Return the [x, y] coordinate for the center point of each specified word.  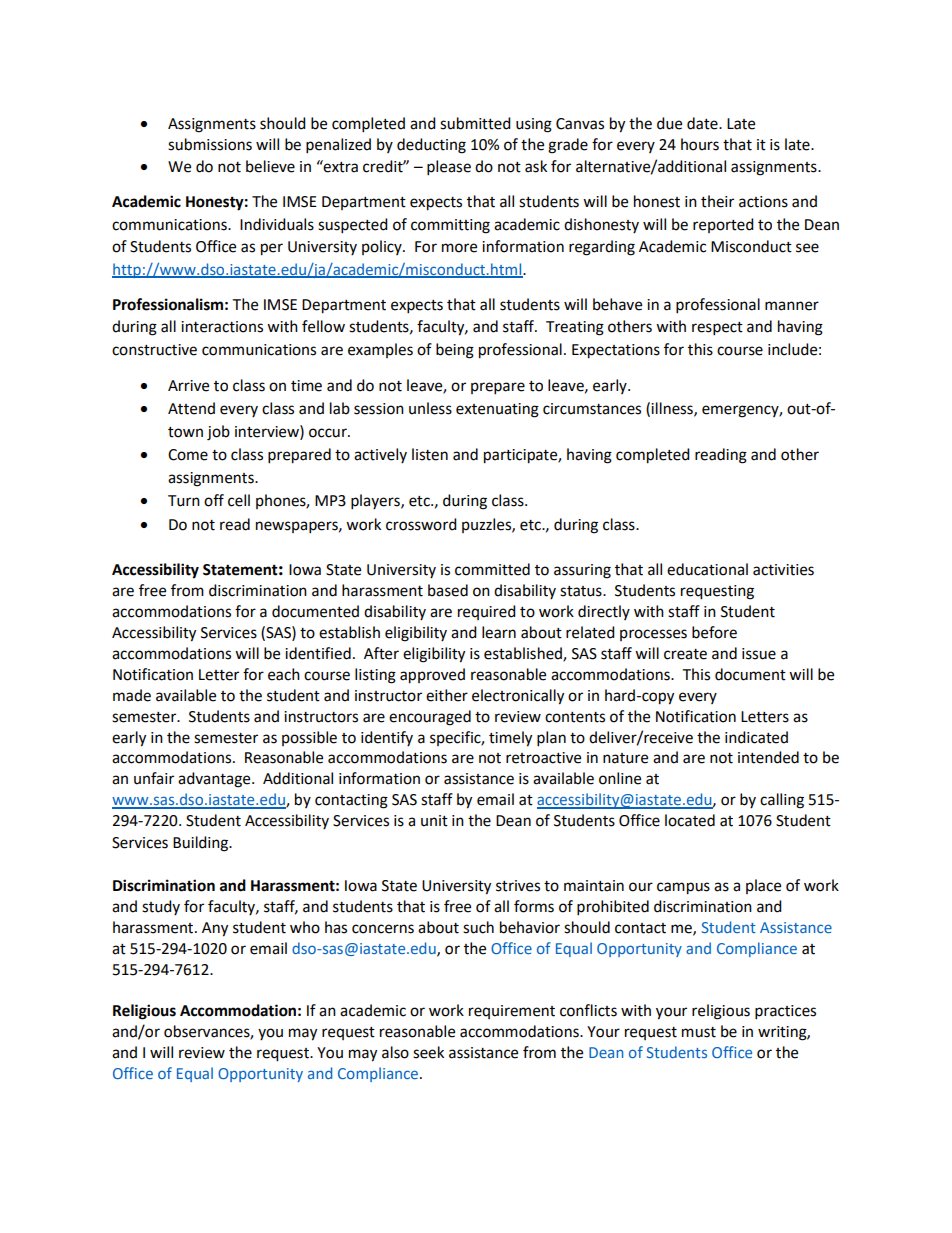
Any [215, 929]
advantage [215, 780]
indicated [756, 737]
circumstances [592, 409]
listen [430, 454]
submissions [210, 144]
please [449, 168]
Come [188, 455]
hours [700, 144]
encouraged [430, 718]
